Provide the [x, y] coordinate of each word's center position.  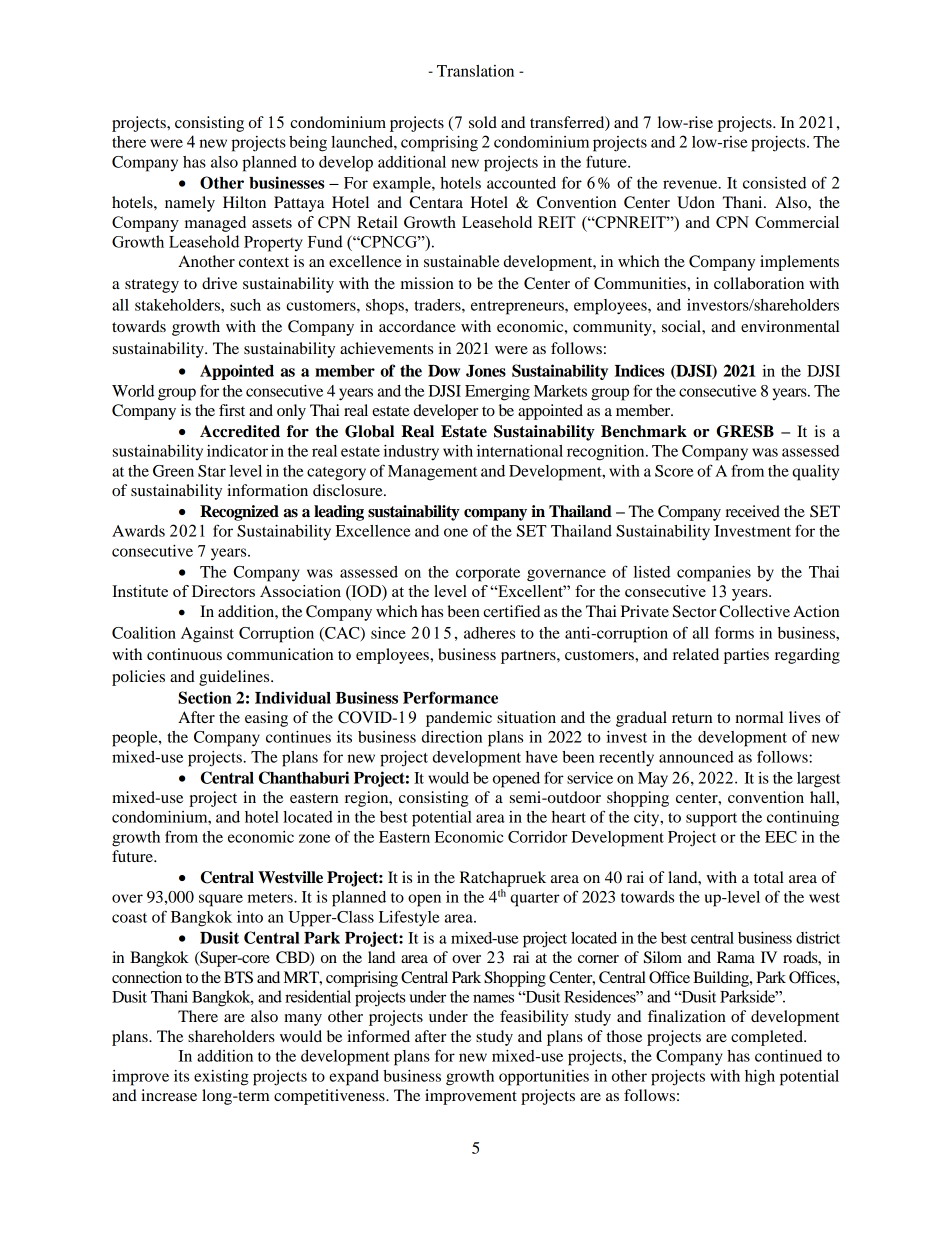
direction [452, 737]
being [308, 144]
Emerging [497, 393]
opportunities [544, 1078]
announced [696, 757]
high [760, 1078]
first [232, 410]
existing [221, 1078]
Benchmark [644, 431]
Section [205, 697]
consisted [774, 183]
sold [483, 122]
